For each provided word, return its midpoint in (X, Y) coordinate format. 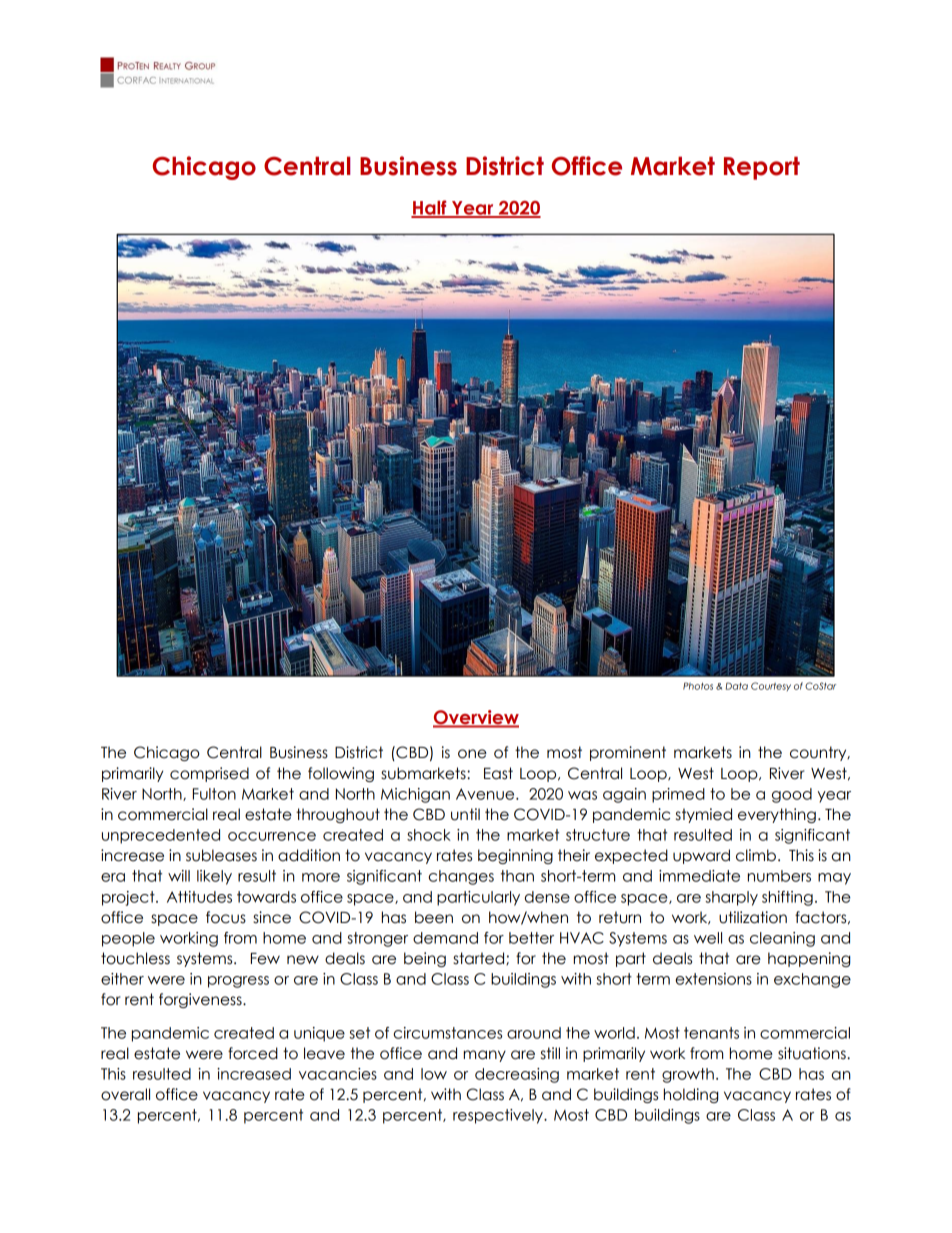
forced (253, 1053)
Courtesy (771, 686)
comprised (209, 774)
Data (737, 686)
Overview (476, 718)
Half (430, 208)
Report (762, 168)
